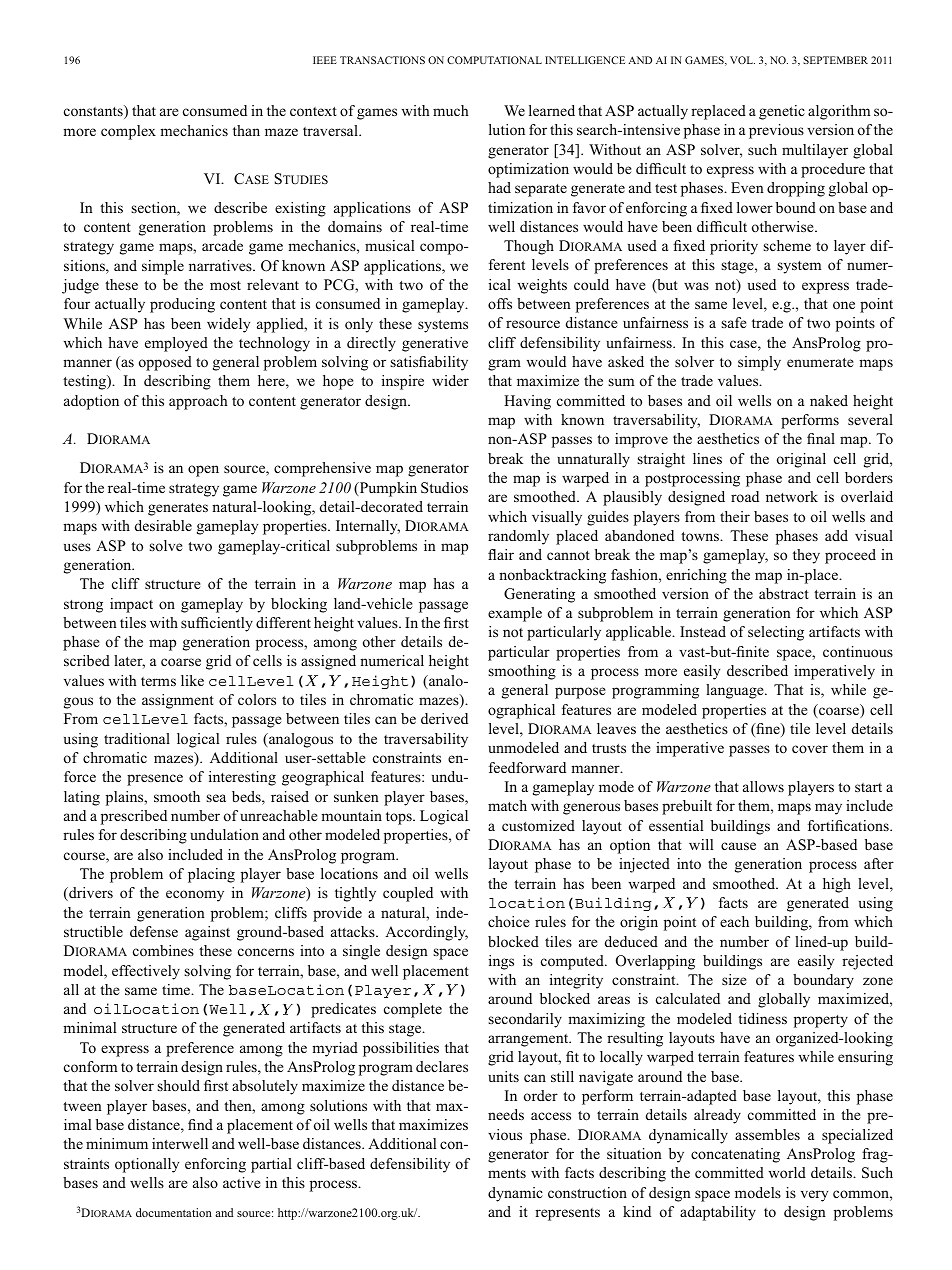 The image size is (952, 1270). Describe the element at coordinates (174, 1212) in the document. I see `documentation` at that location.
